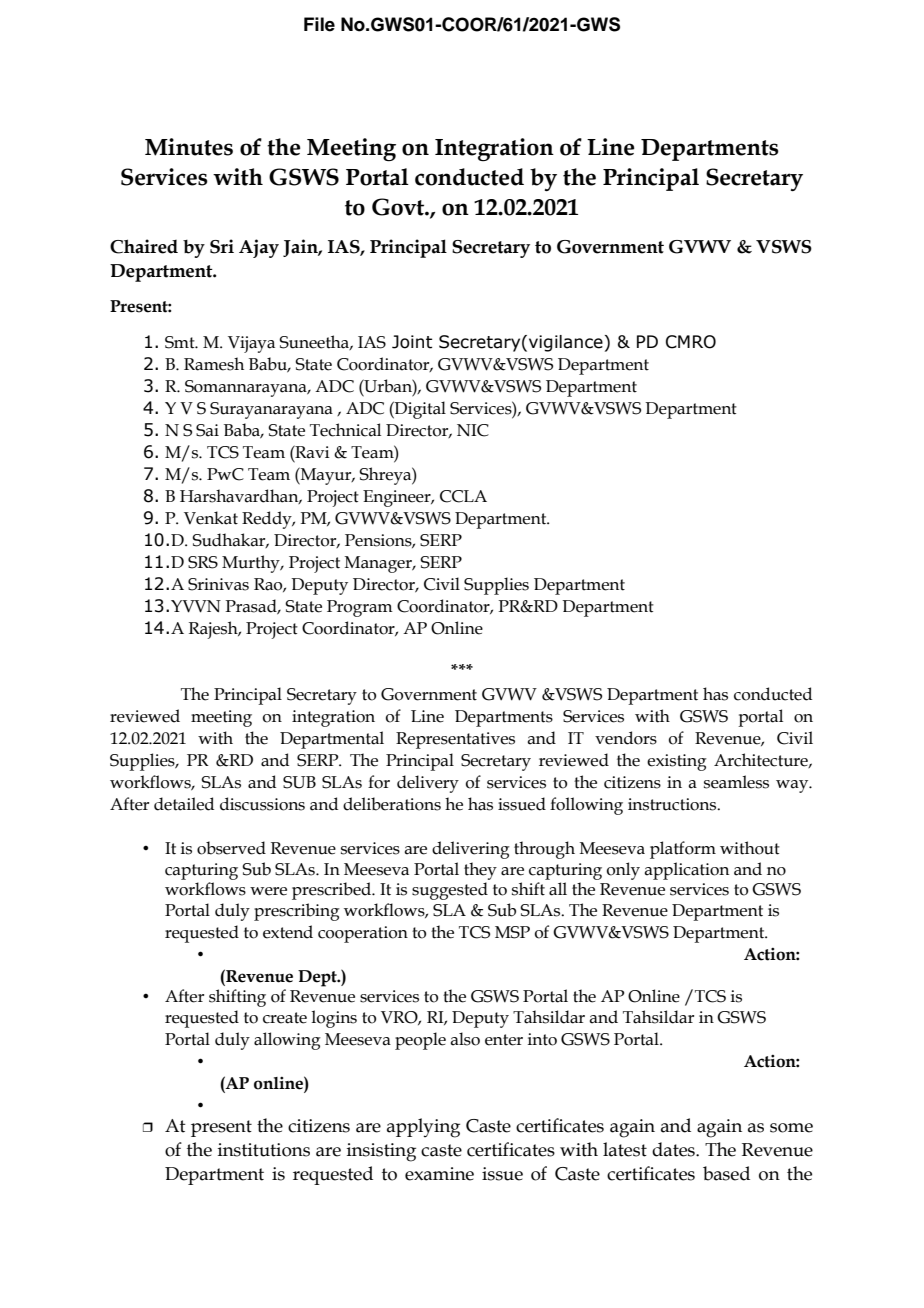 The width and height of the screenshot is (924, 1308). What do you see at coordinates (412, 342) in the screenshot?
I see `Joint` at bounding box center [412, 342].
